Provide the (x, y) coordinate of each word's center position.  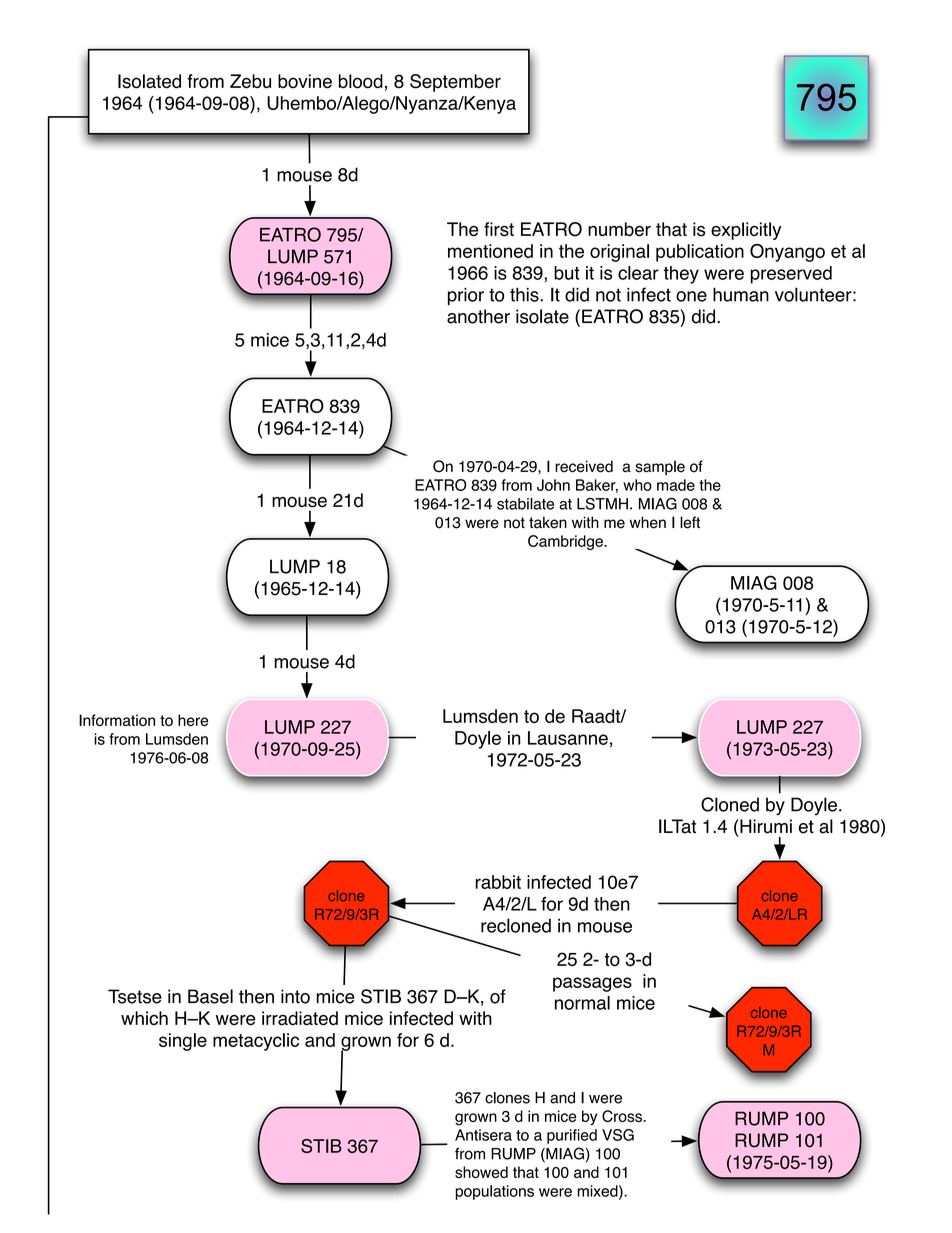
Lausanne (568, 738)
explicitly (746, 231)
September (455, 83)
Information (117, 720)
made (676, 485)
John (553, 485)
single (183, 1042)
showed (481, 1172)
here (193, 720)
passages (592, 984)
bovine (305, 81)
